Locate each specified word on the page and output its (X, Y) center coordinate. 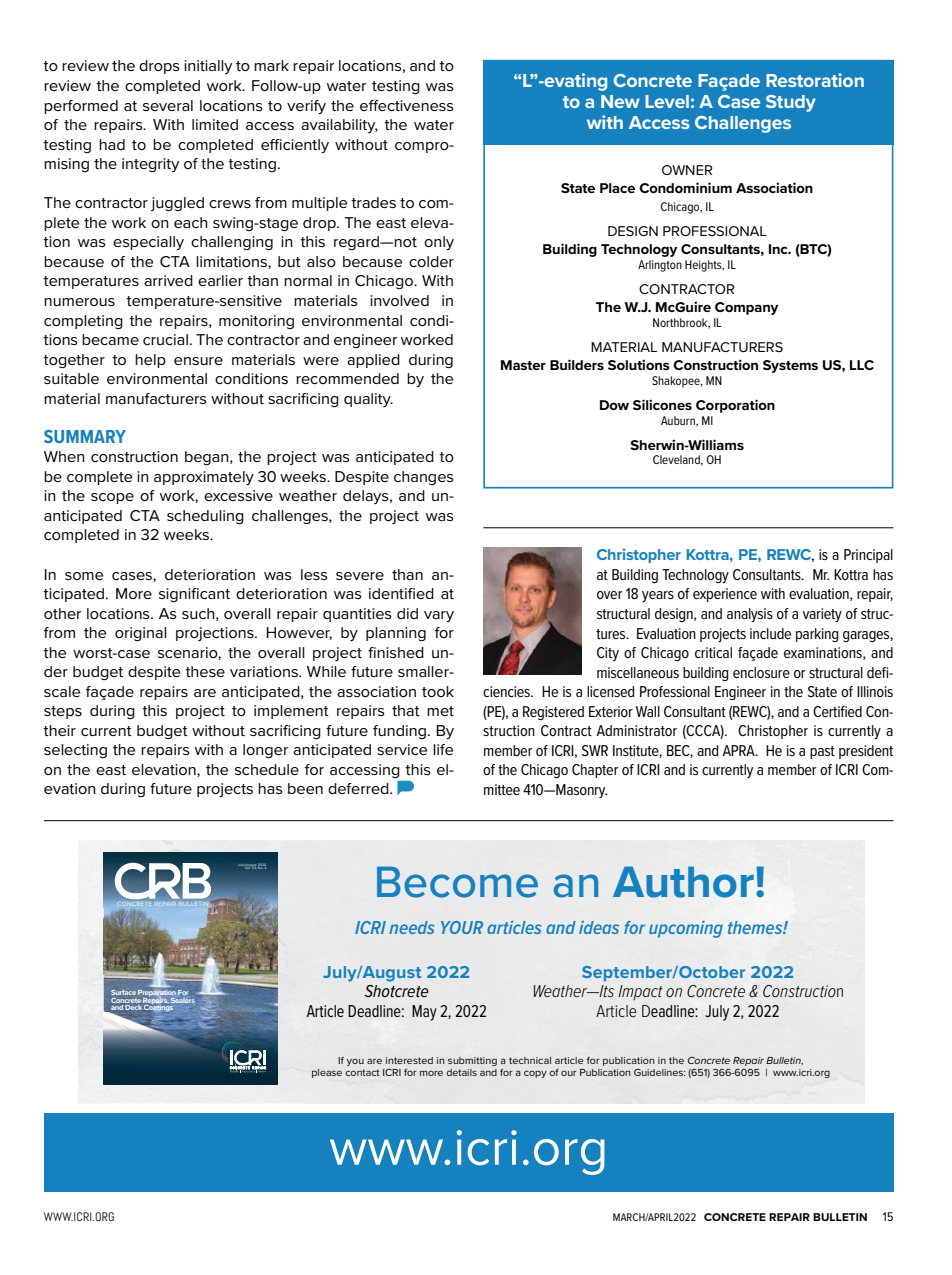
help (150, 361)
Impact (640, 992)
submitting (472, 1061)
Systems (790, 366)
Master (523, 365)
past (822, 752)
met (440, 711)
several (168, 105)
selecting (75, 751)
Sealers (183, 1000)
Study (791, 103)
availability (339, 126)
